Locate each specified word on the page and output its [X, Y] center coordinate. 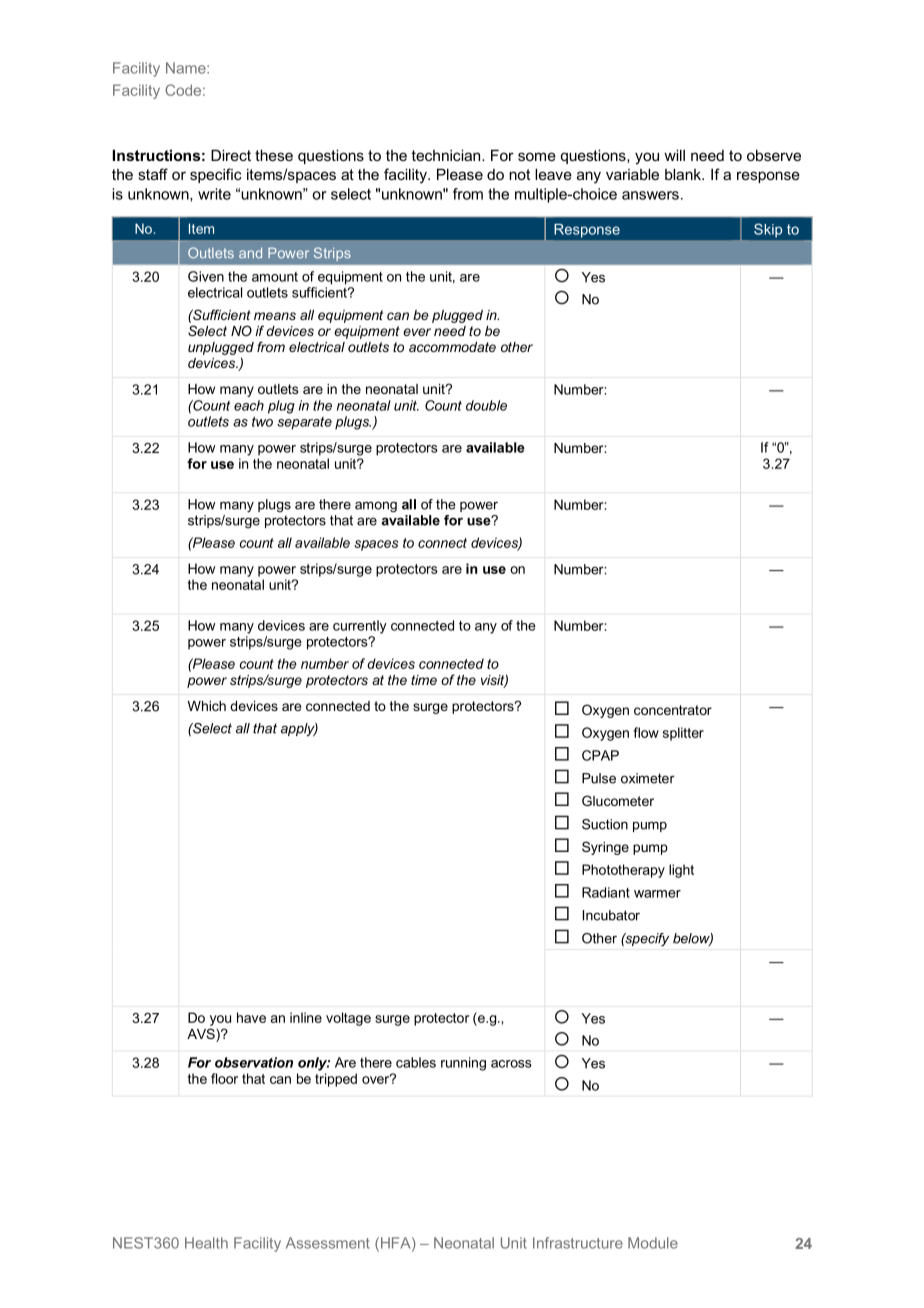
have [251, 1017]
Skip [768, 230]
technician [447, 155]
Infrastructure [578, 1243]
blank [684, 174]
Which [207, 706]
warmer [657, 894]
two [262, 422]
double [486, 405]
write [214, 194]
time [424, 680]
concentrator [673, 710]
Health [206, 1243]
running [463, 1064]
